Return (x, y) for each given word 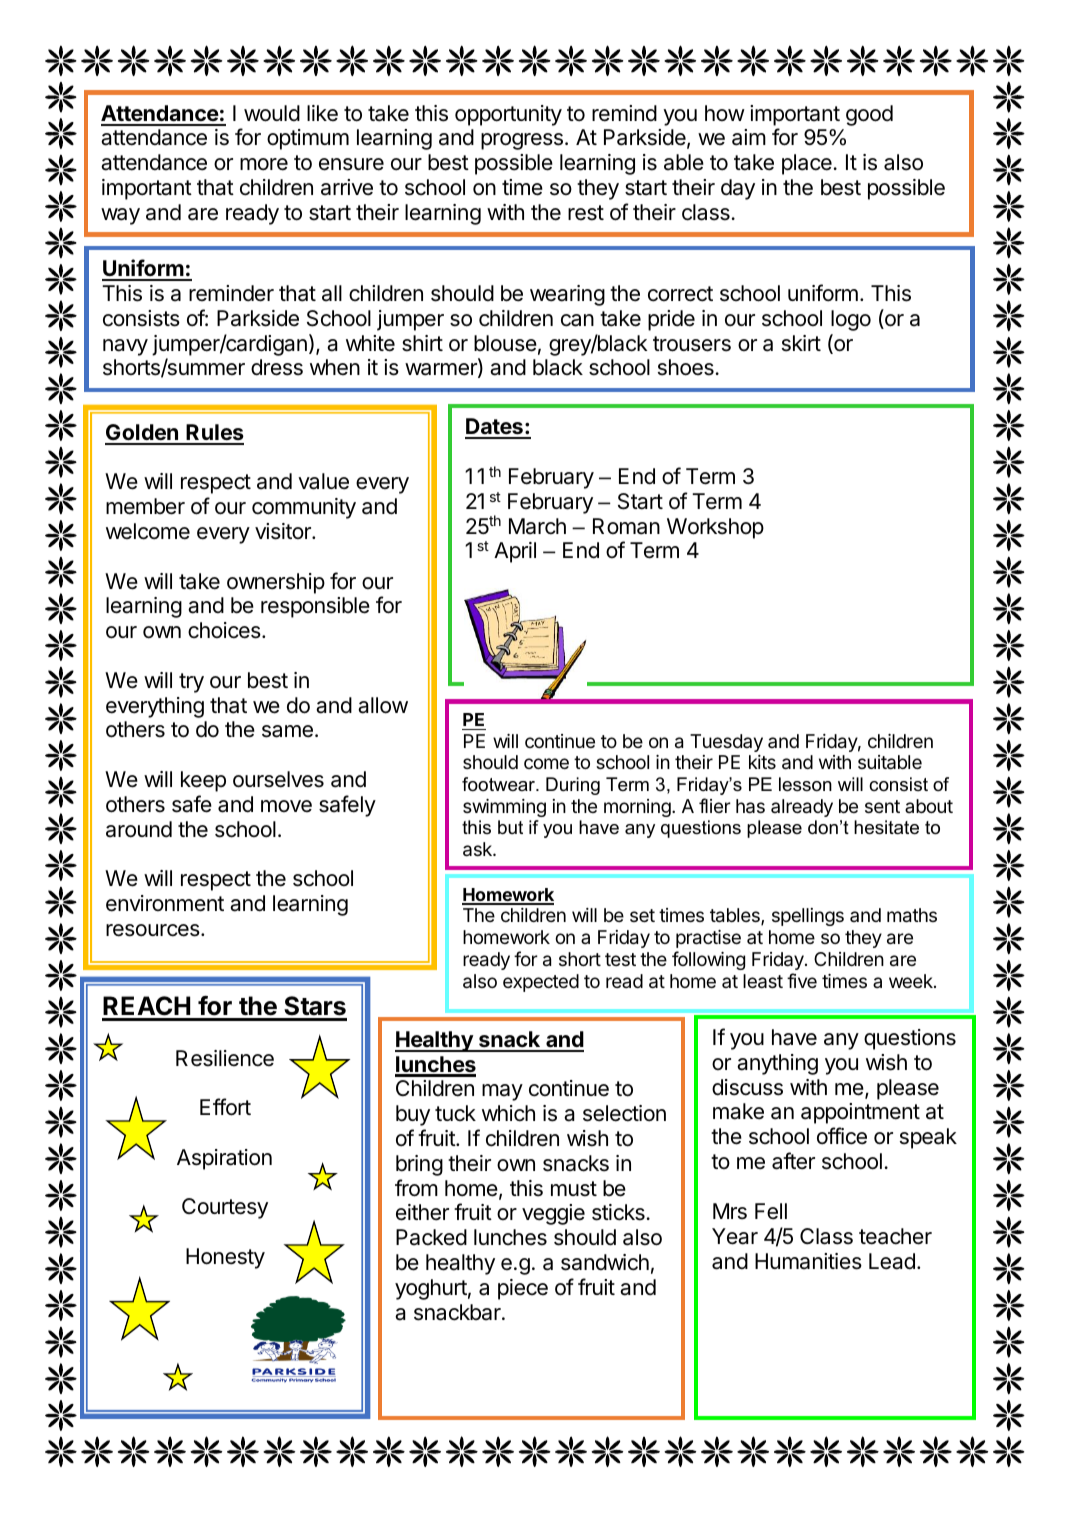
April (515, 552)
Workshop (715, 528)
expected (541, 983)
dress (277, 367)
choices (225, 630)
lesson (805, 784)
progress (522, 141)
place (807, 164)
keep (203, 781)
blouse (505, 343)
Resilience (225, 1058)
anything (777, 1064)
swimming (504, 808)
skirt (801, 343)
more (264, 164)
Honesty (225, 1258)
